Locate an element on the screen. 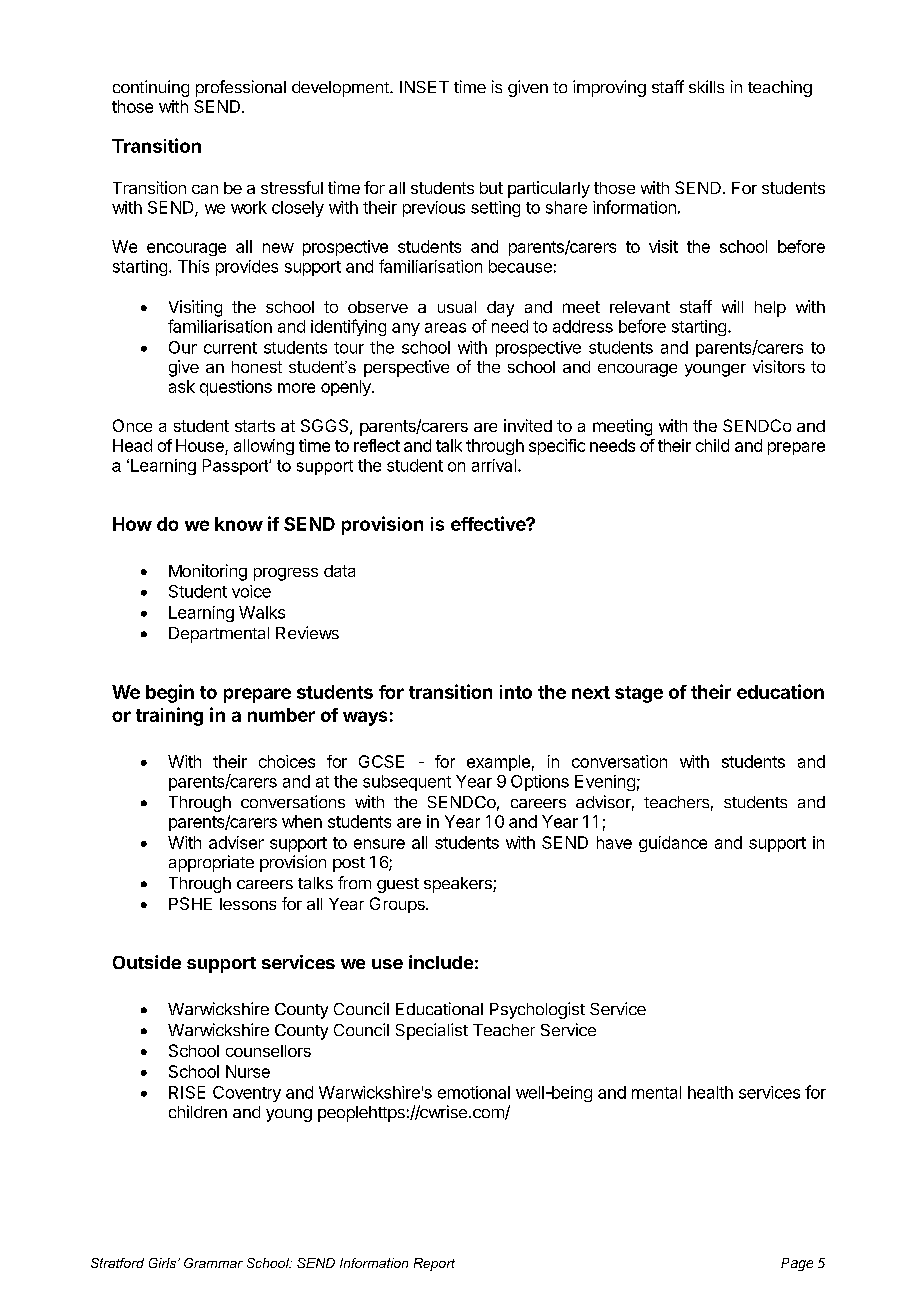 The height and width of the screenshot is (1308, 924). Page is located at coordinates (797, 1264).
